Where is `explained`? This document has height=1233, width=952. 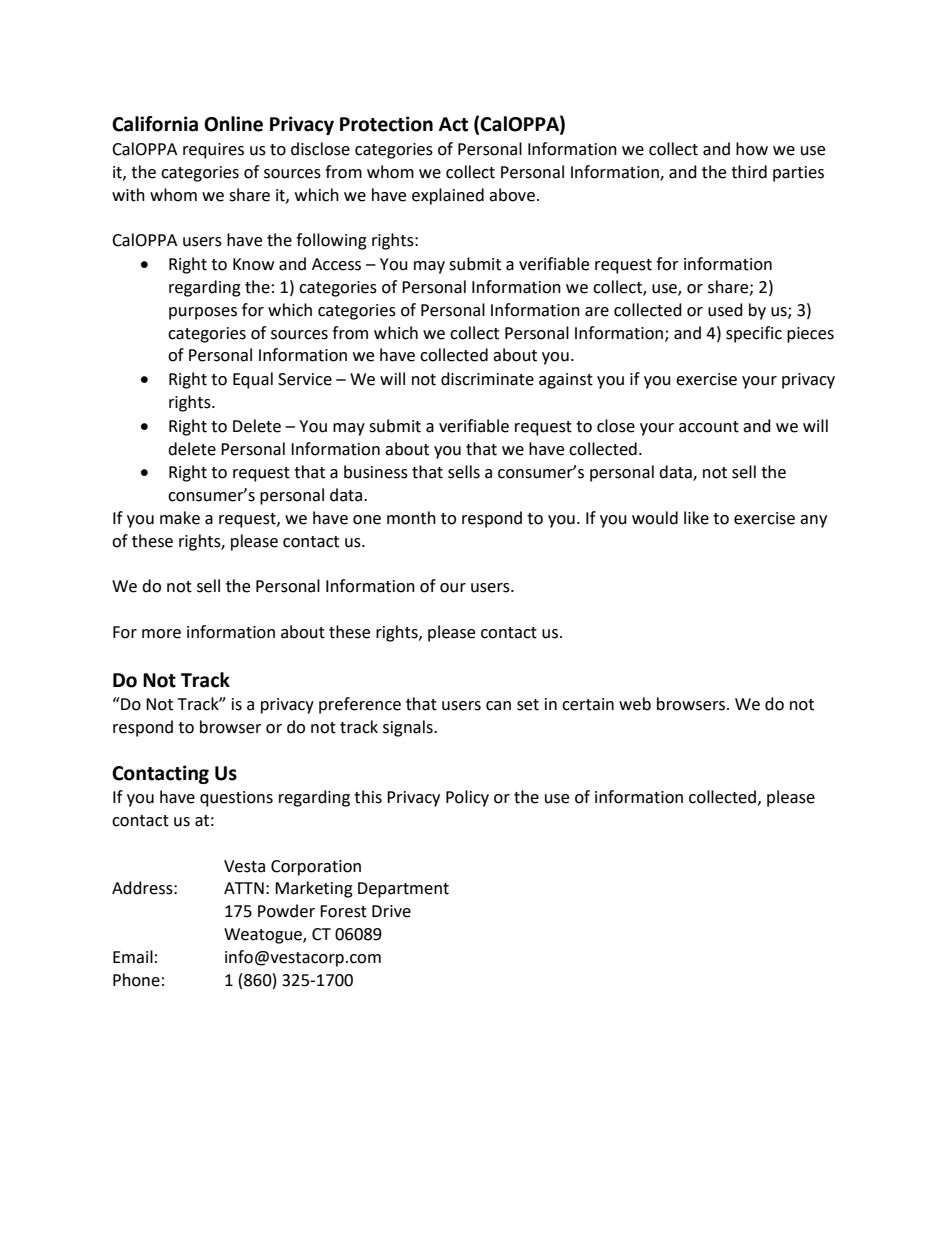 explained is located at coordinates (448, 196).
